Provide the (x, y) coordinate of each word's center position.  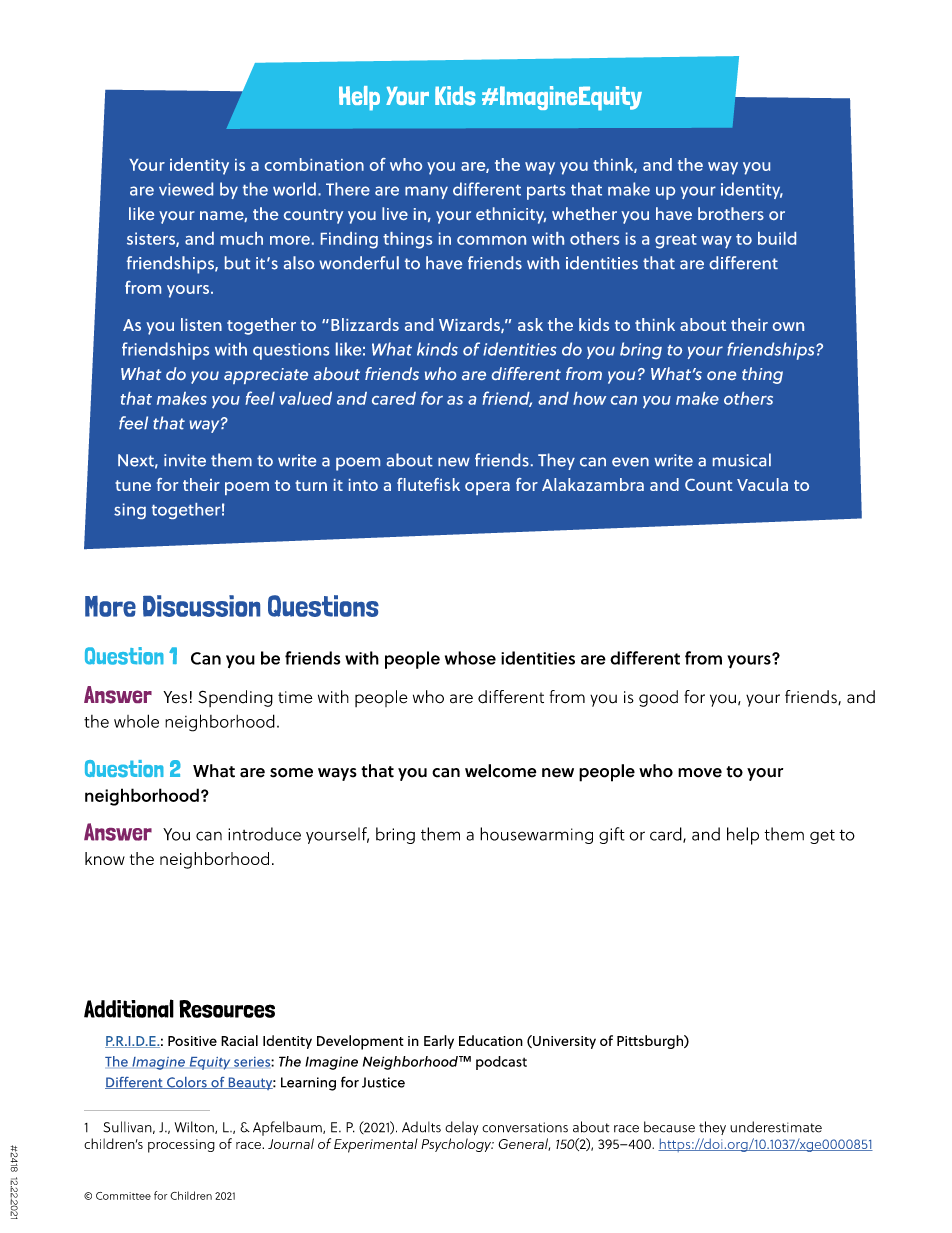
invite (185, 460)
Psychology (457, 1145)
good (658, 698)
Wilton (195, 1127)
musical (742, 460)
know (105, 858)
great (676, 241)
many (426, 192)
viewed (186, 189)
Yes (175, 697)
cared (394, 398)
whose (470, 658)
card (667, 835)
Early (439, 1042)
